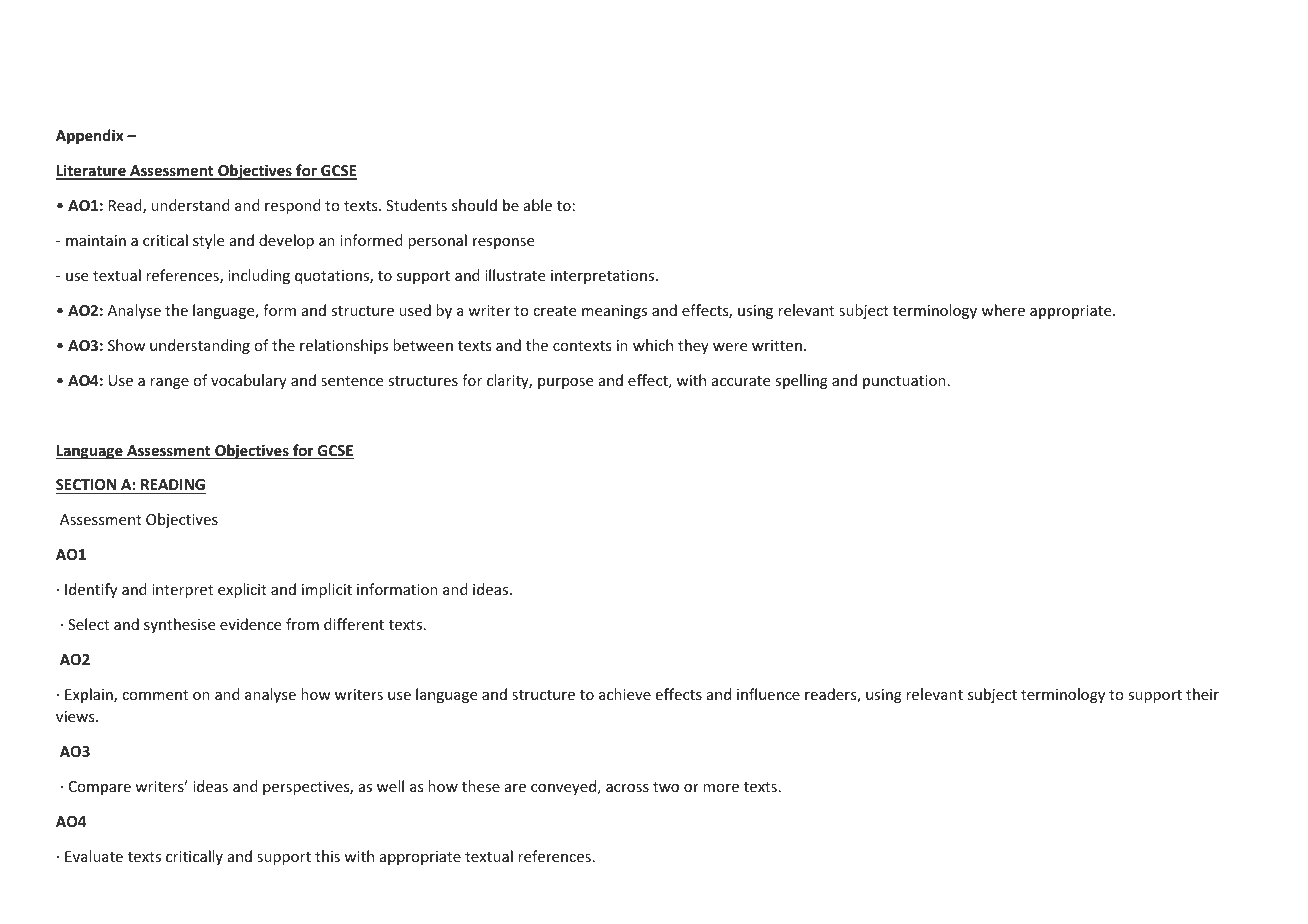 This page has height=924, width=1308. Describe the element at coordinates (92, 171) in the page. I see `Literature` at that location.
